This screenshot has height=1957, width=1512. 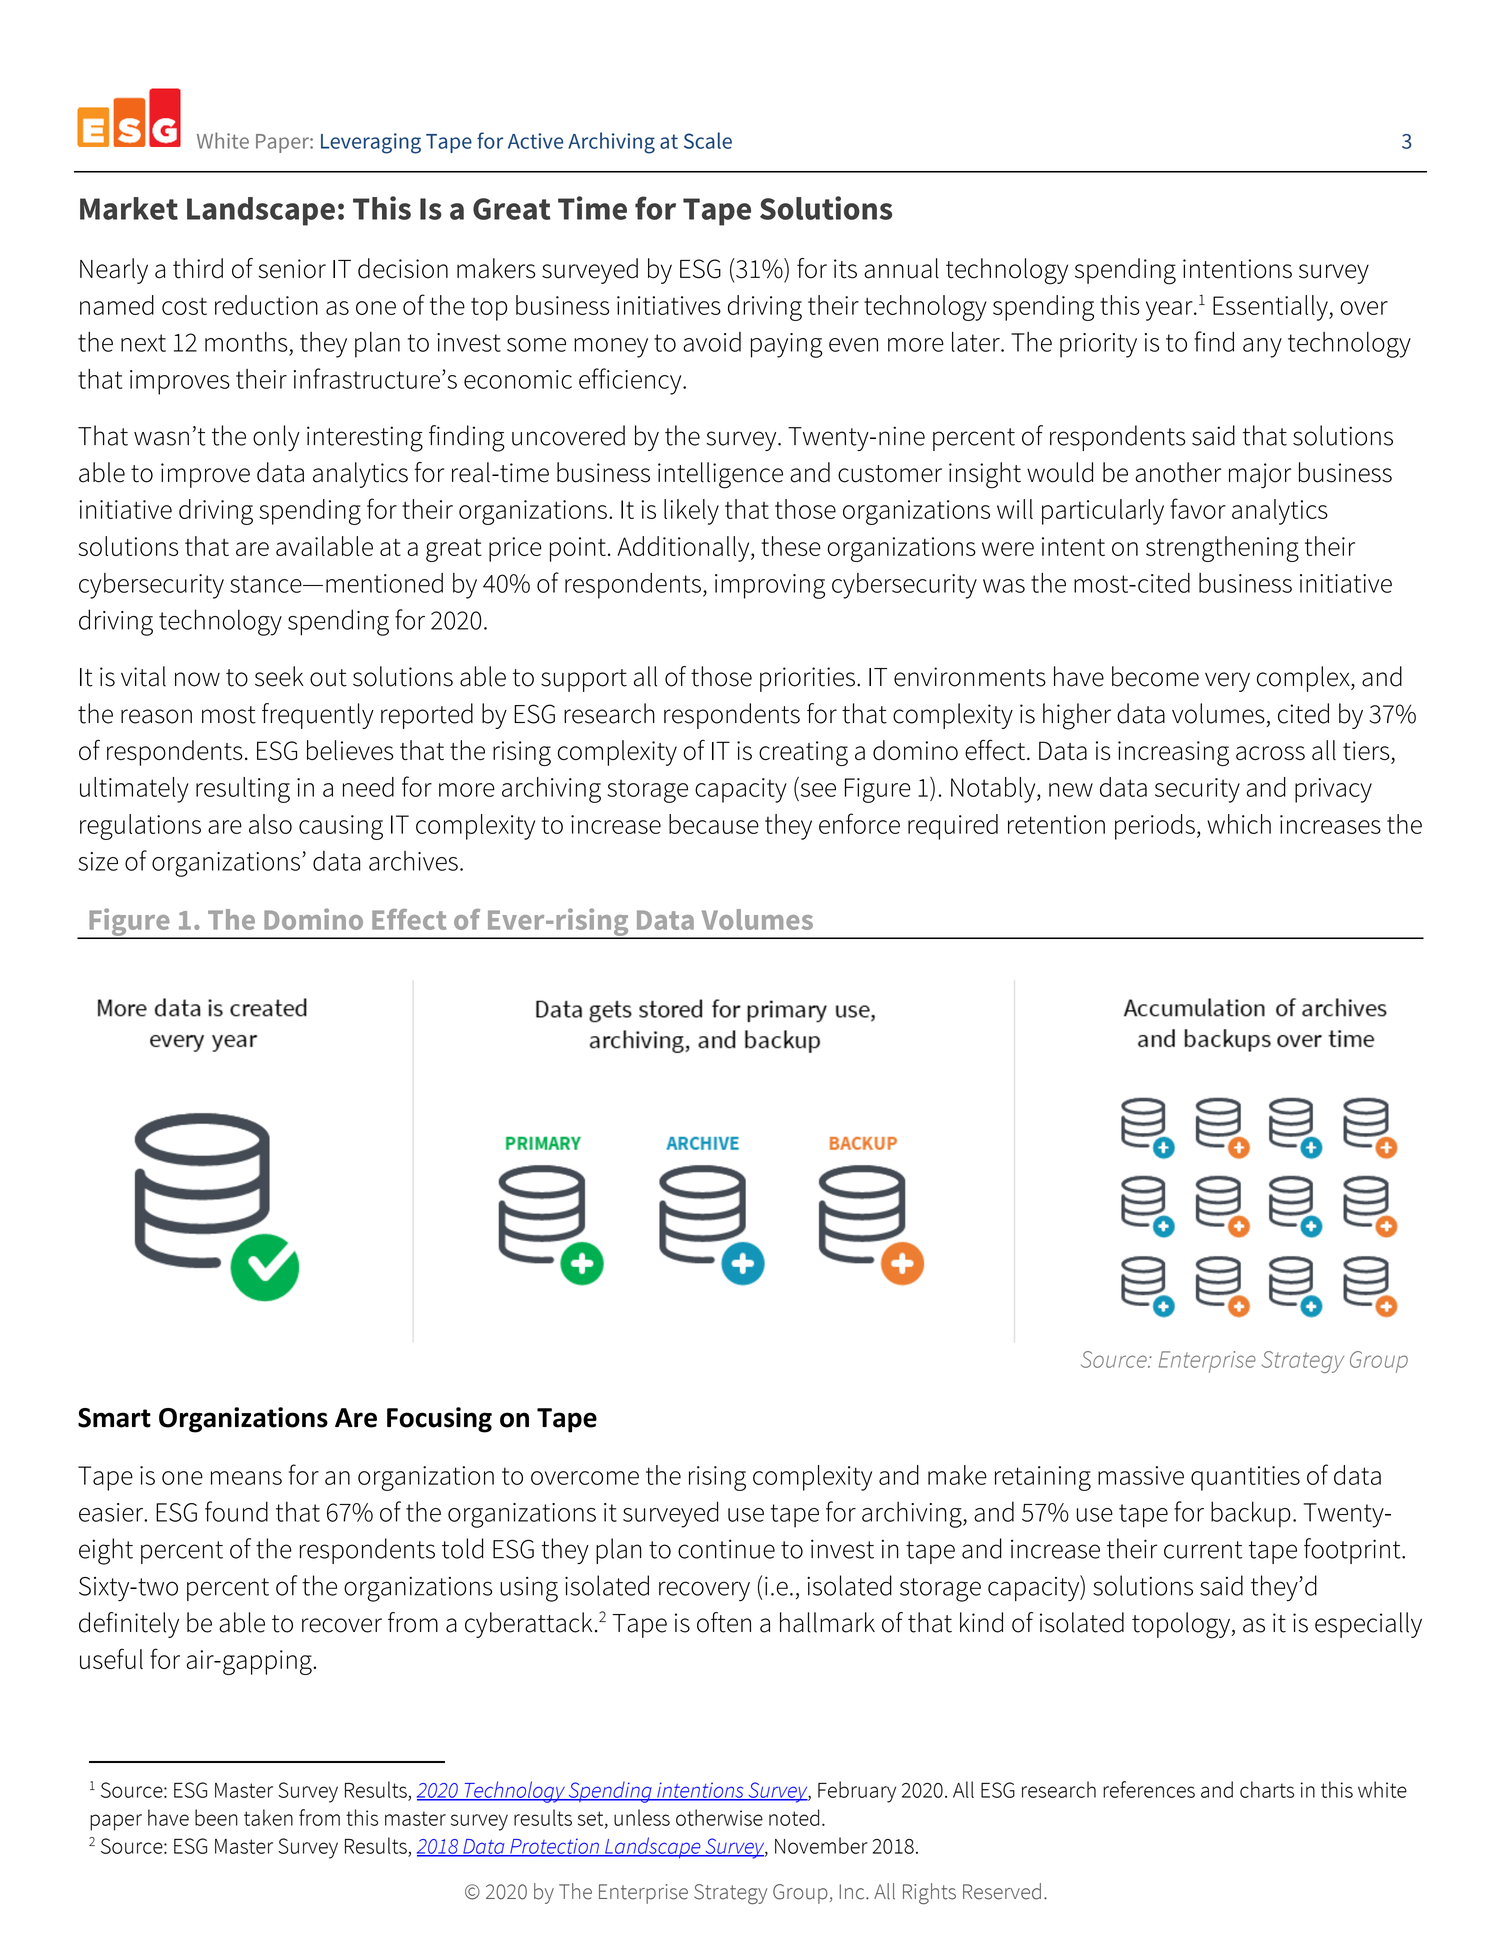 I want to click on Smart, so click(x=114, y=1418).
